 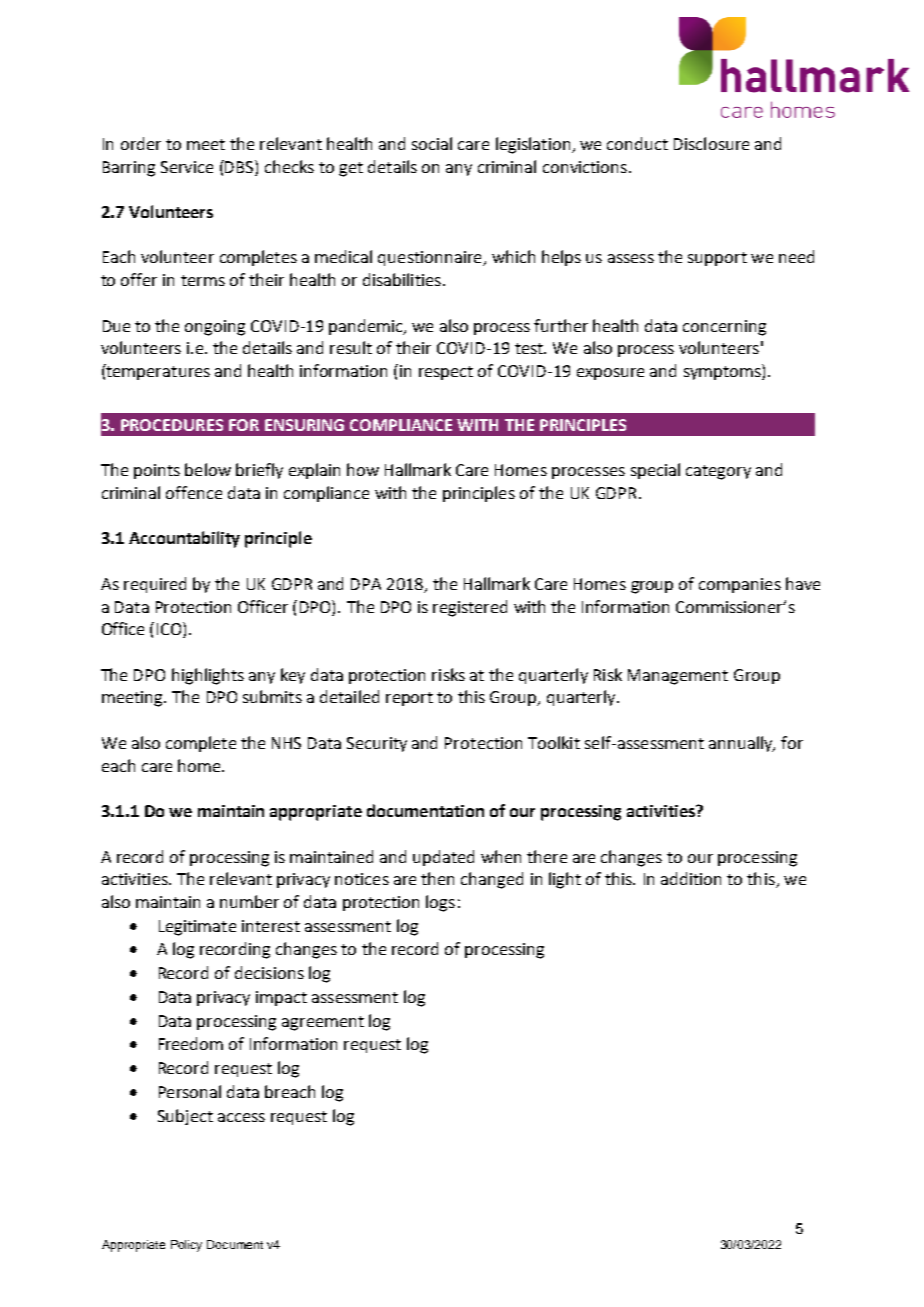 I want to click on report, so click(x=409, y=699).
